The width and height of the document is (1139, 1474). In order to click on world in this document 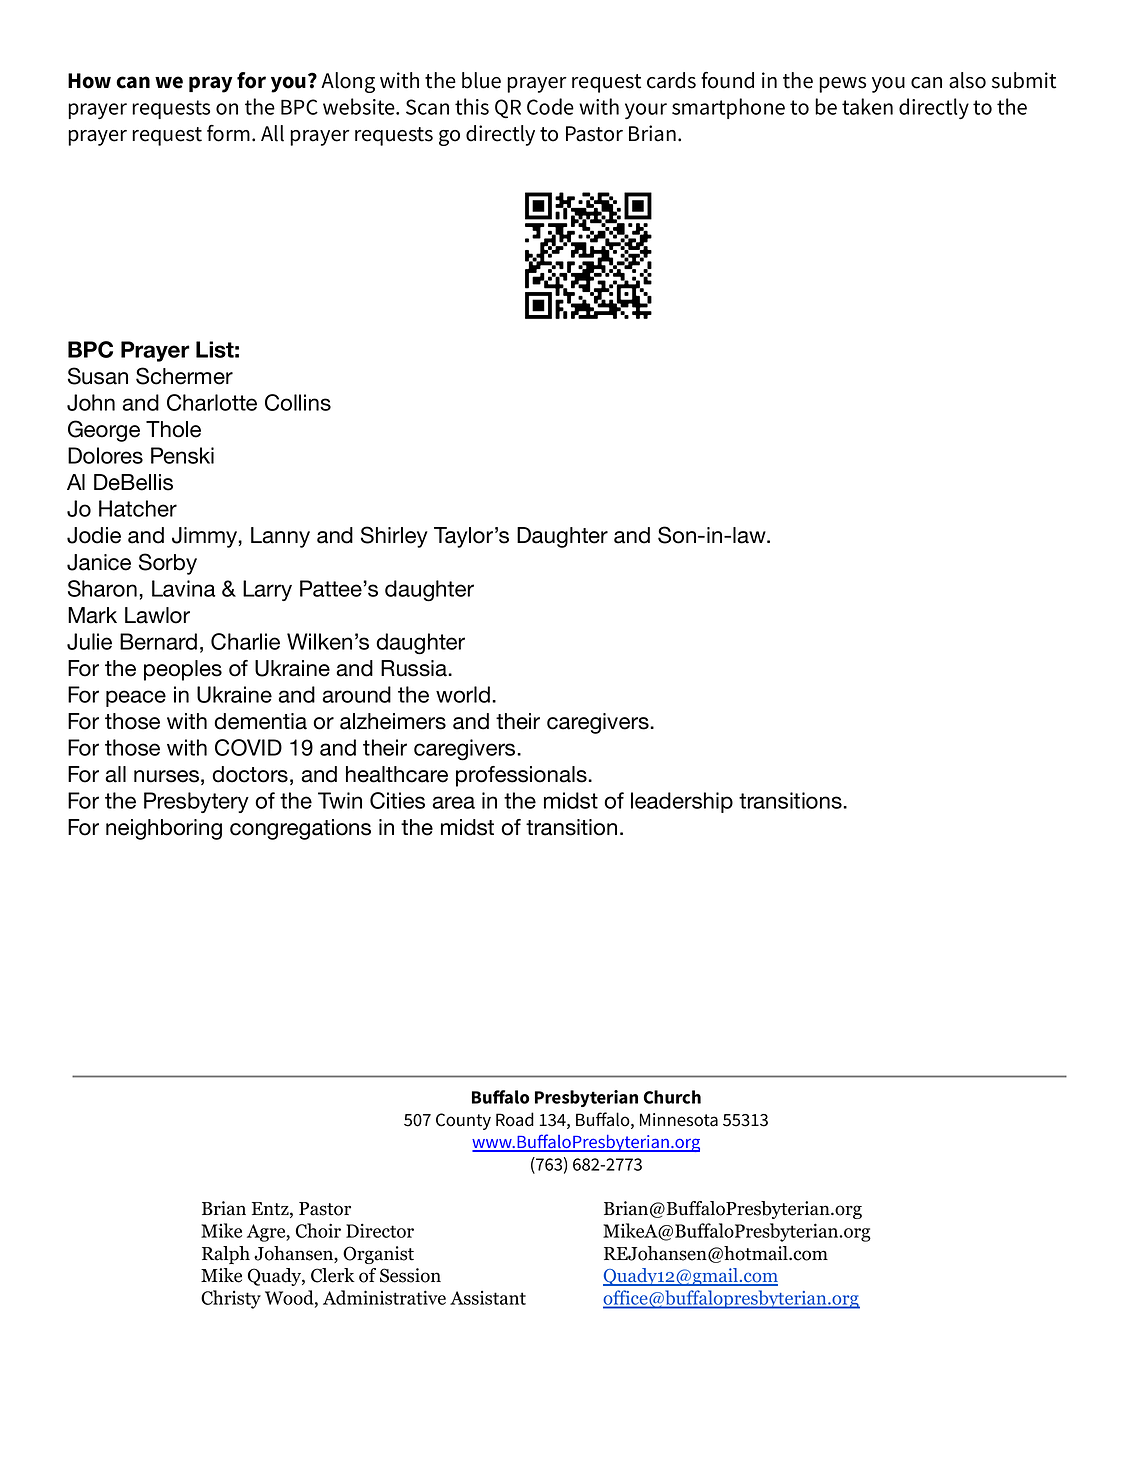, I will do `click(463, 694)`.
